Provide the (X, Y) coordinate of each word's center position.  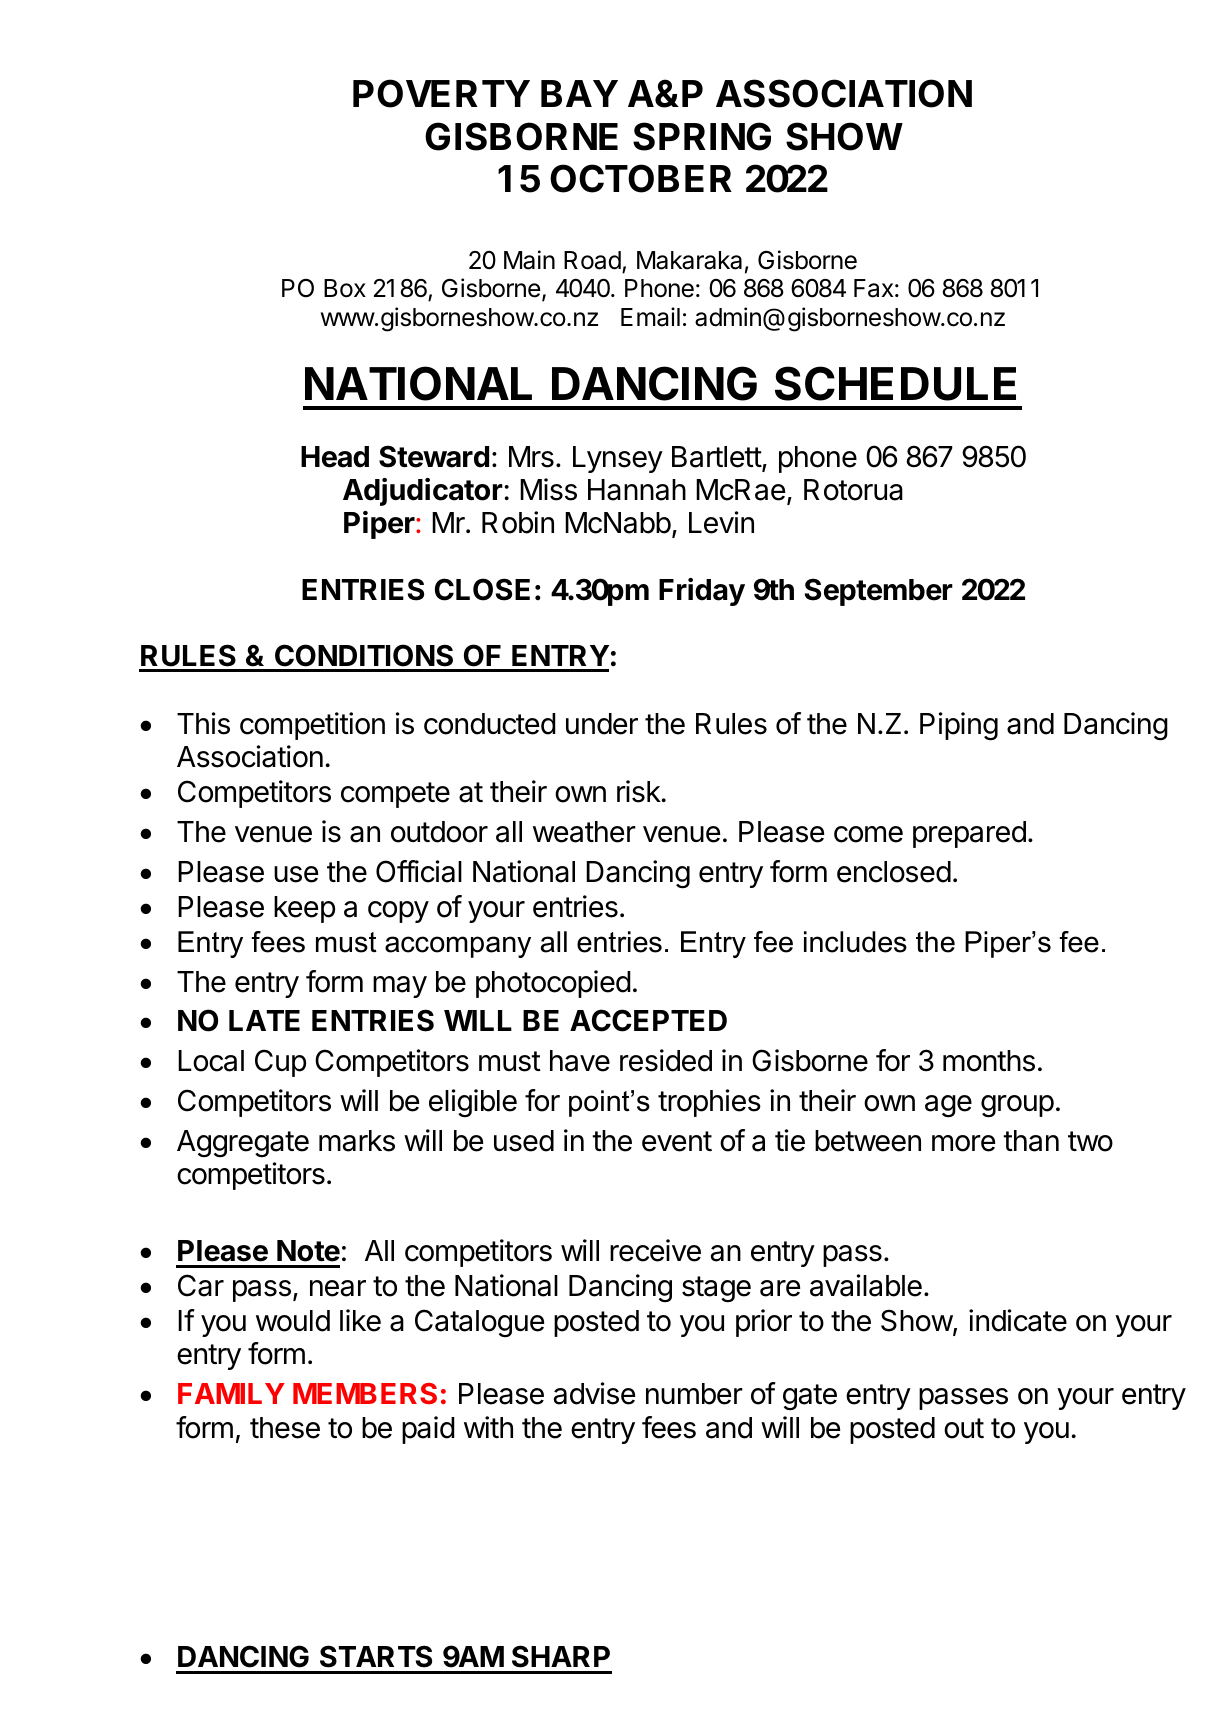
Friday (702, 592)
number (694, 1394)
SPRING (702, 136)
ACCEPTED (648, 1020)
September (879, 592)
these (285, 1428)
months (989, 1061)
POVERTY (441, 93)
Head (335, 457)
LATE (264, 1020)
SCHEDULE (895, 383)
